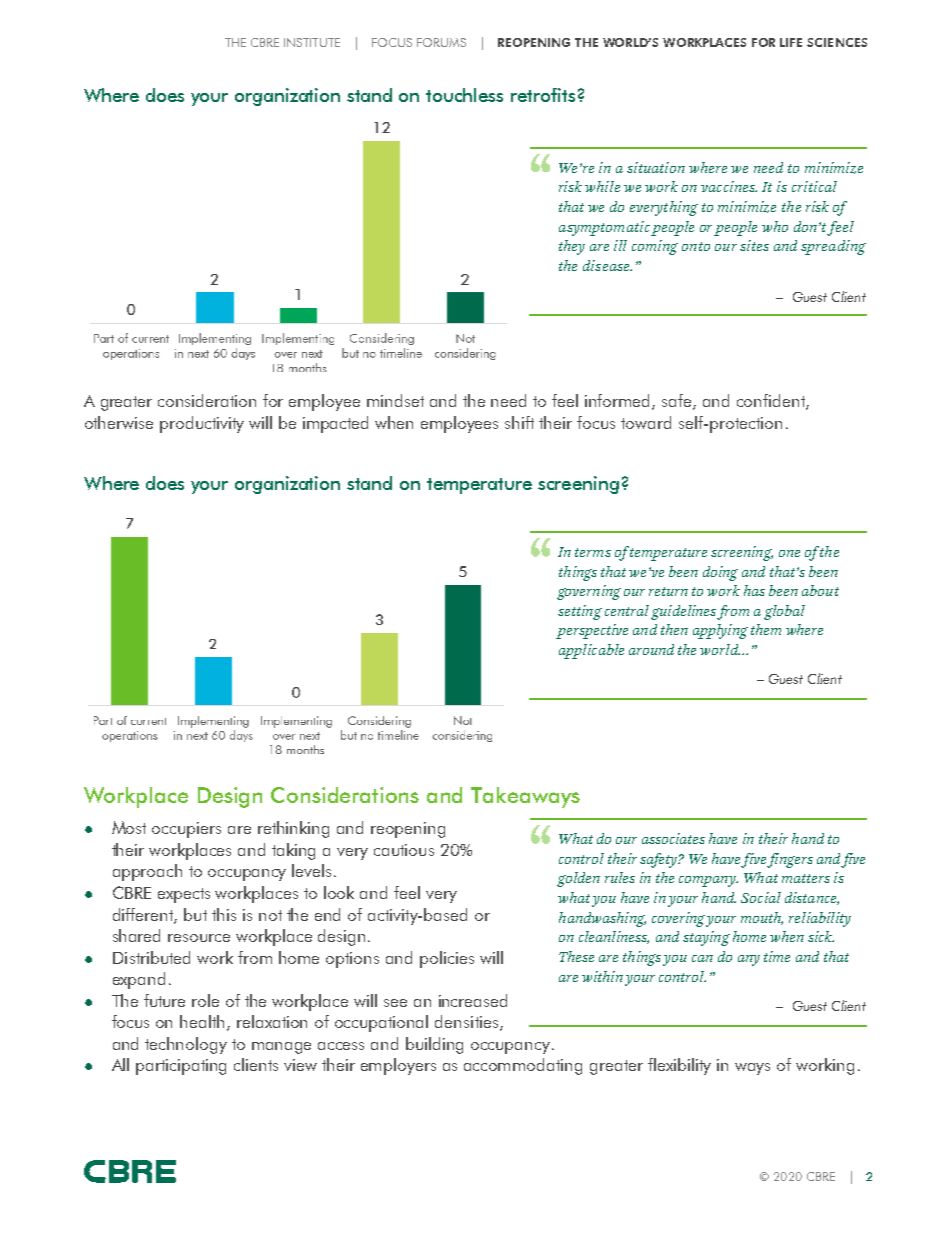 This screenshot has width=952, height=1233. I want to click on touchless, so click(464, 95).
